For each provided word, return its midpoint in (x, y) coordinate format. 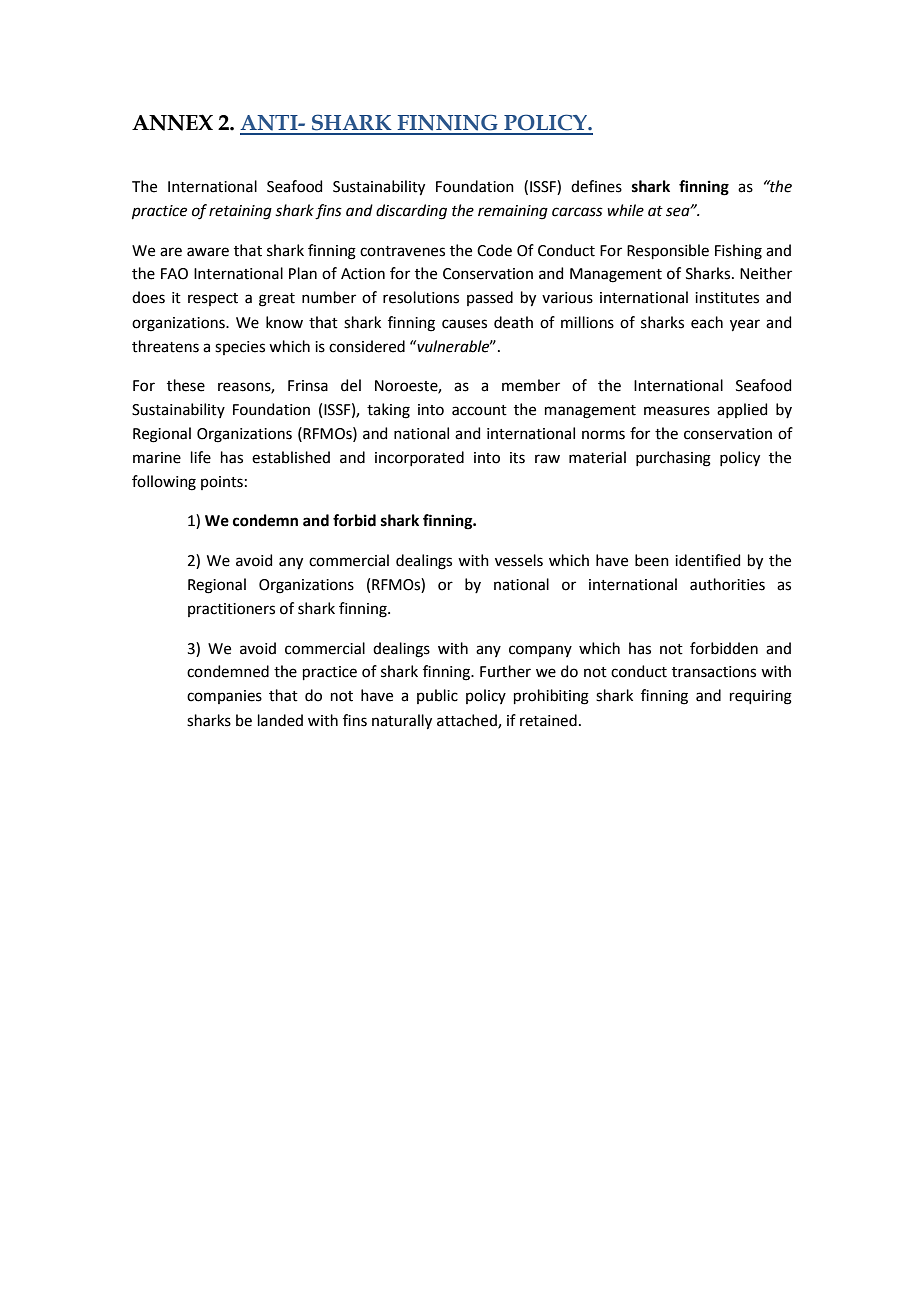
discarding (411, 212)
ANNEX (172, 122)
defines (596, 186)
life (201, 457)
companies (224, 697)
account (479, 410)
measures (677, 411)
